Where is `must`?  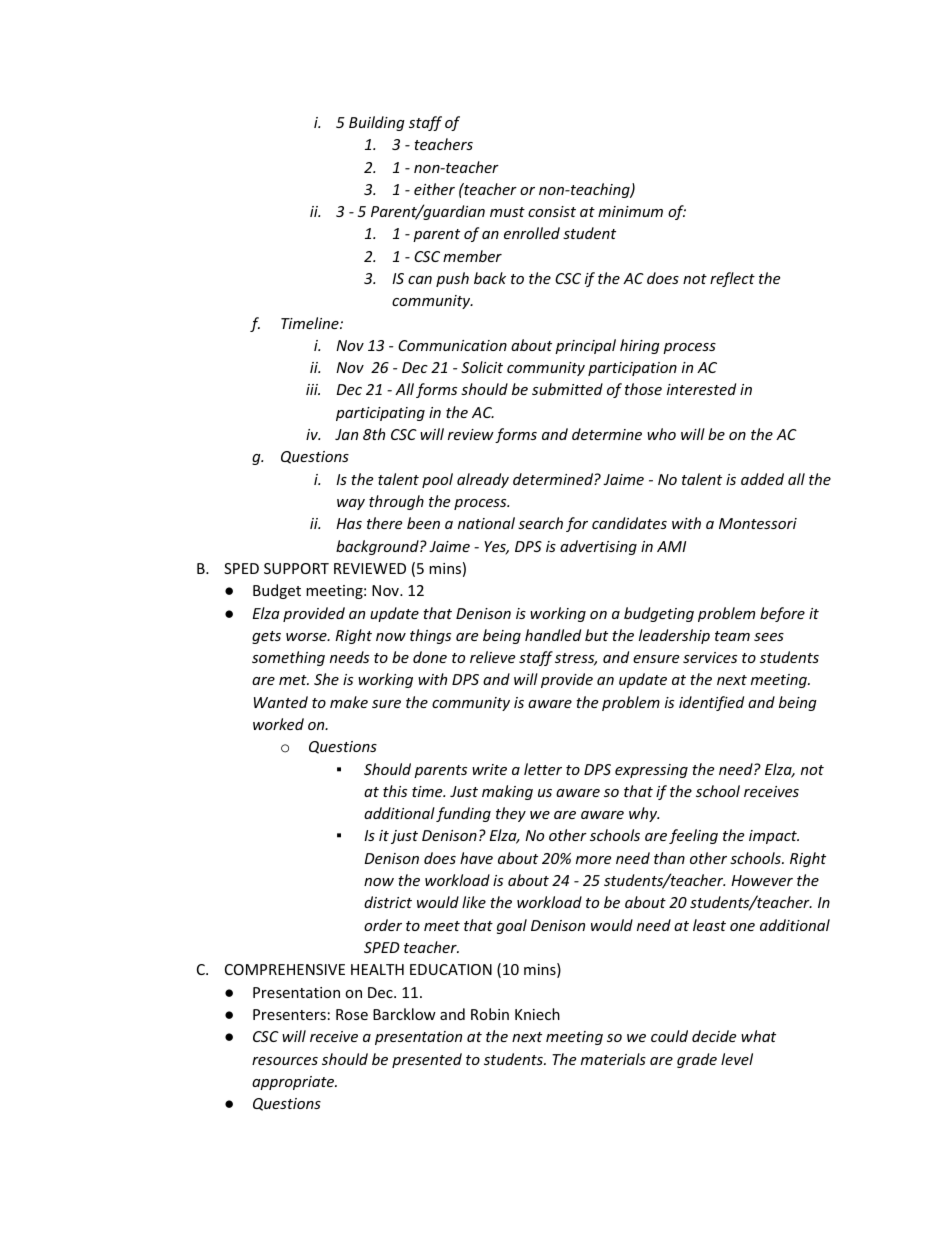
must is located at coordinates (507, 212).
